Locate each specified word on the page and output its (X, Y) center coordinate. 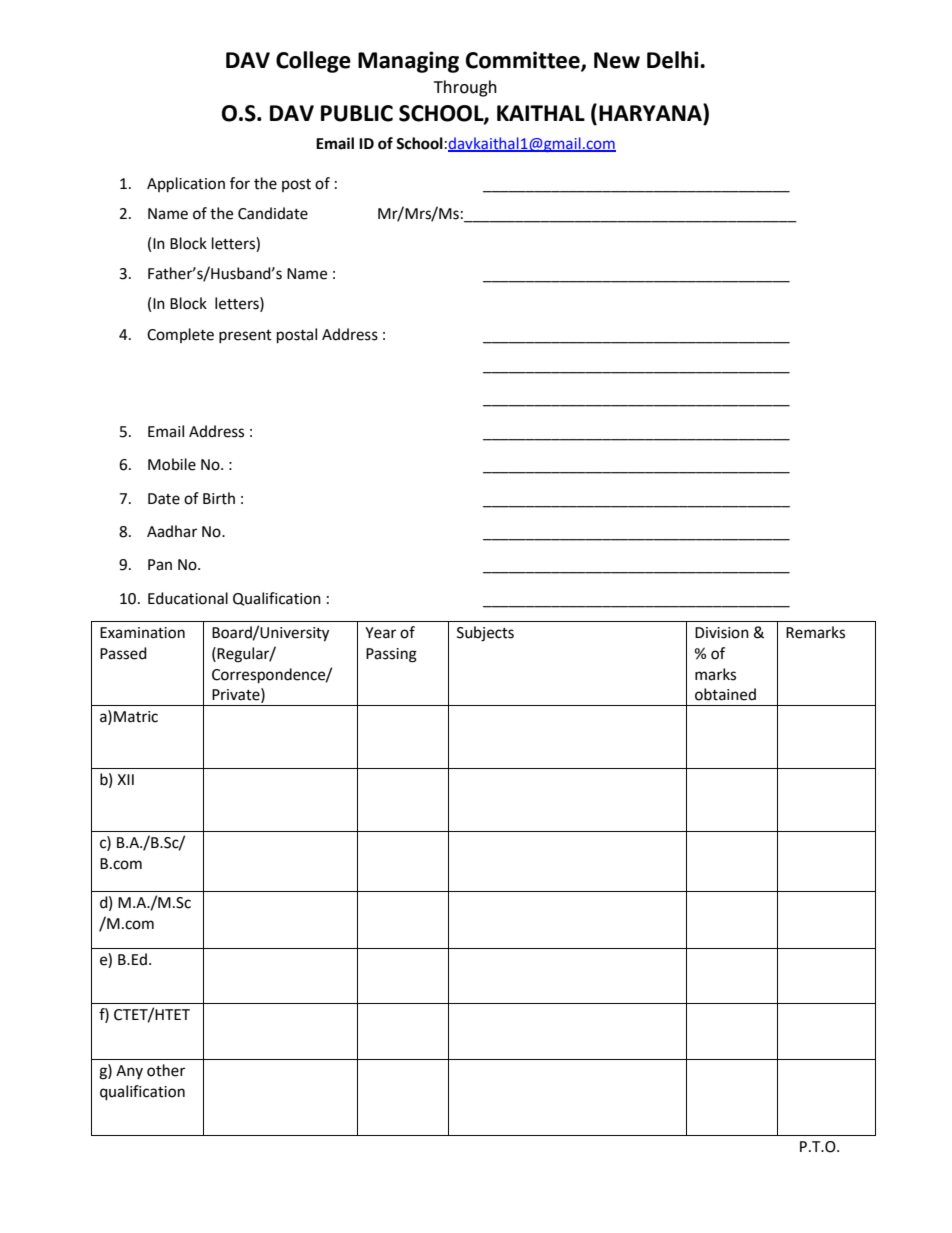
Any (129, 1072)
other (166, 1070)
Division (722, 633)
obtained (725, 694)
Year (380, 633)
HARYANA (651, 112)
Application (186, 185)
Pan (160, 565)
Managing (408, 62)
